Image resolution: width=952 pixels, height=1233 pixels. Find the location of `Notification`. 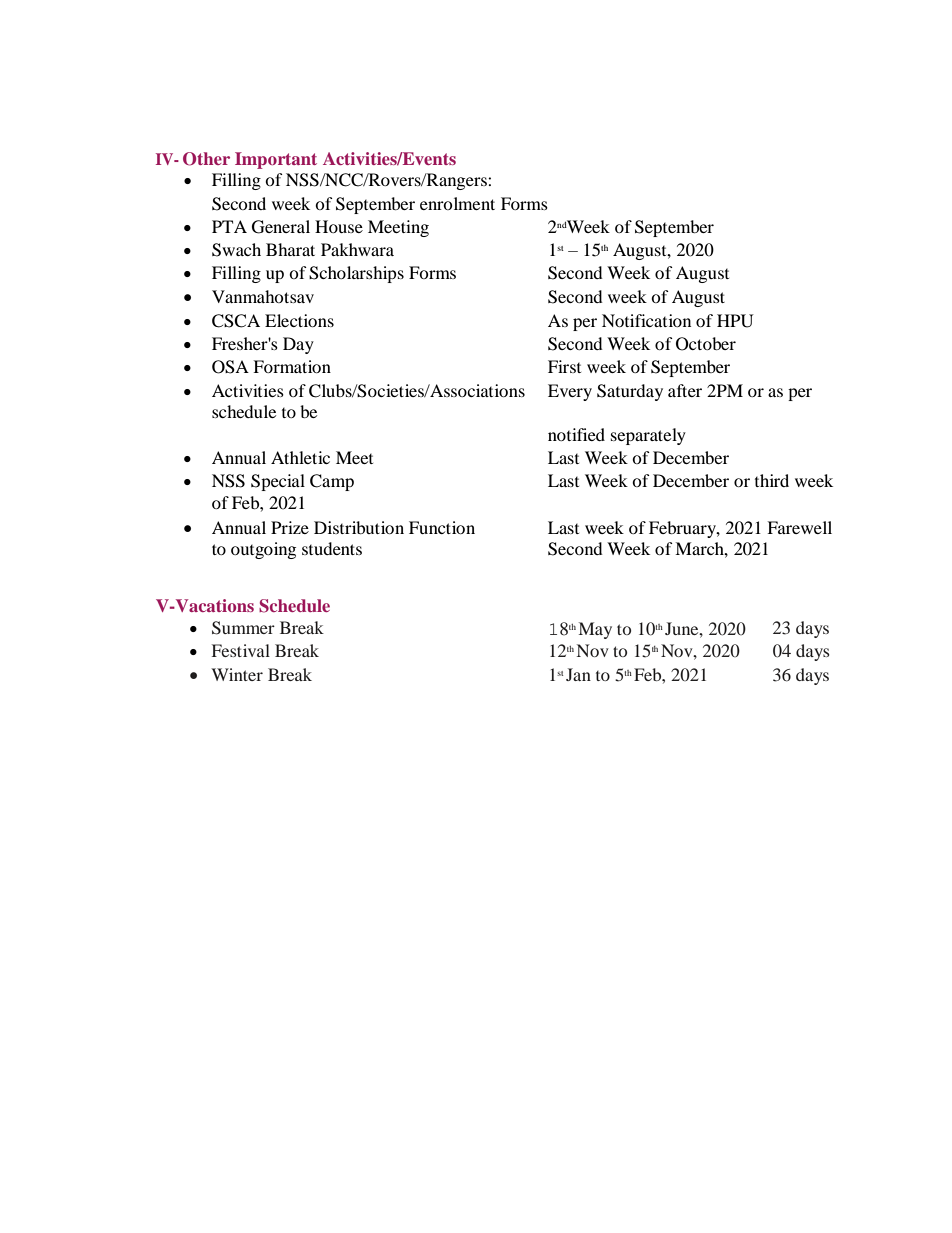

Notification is located at coordinates (646, 320).
